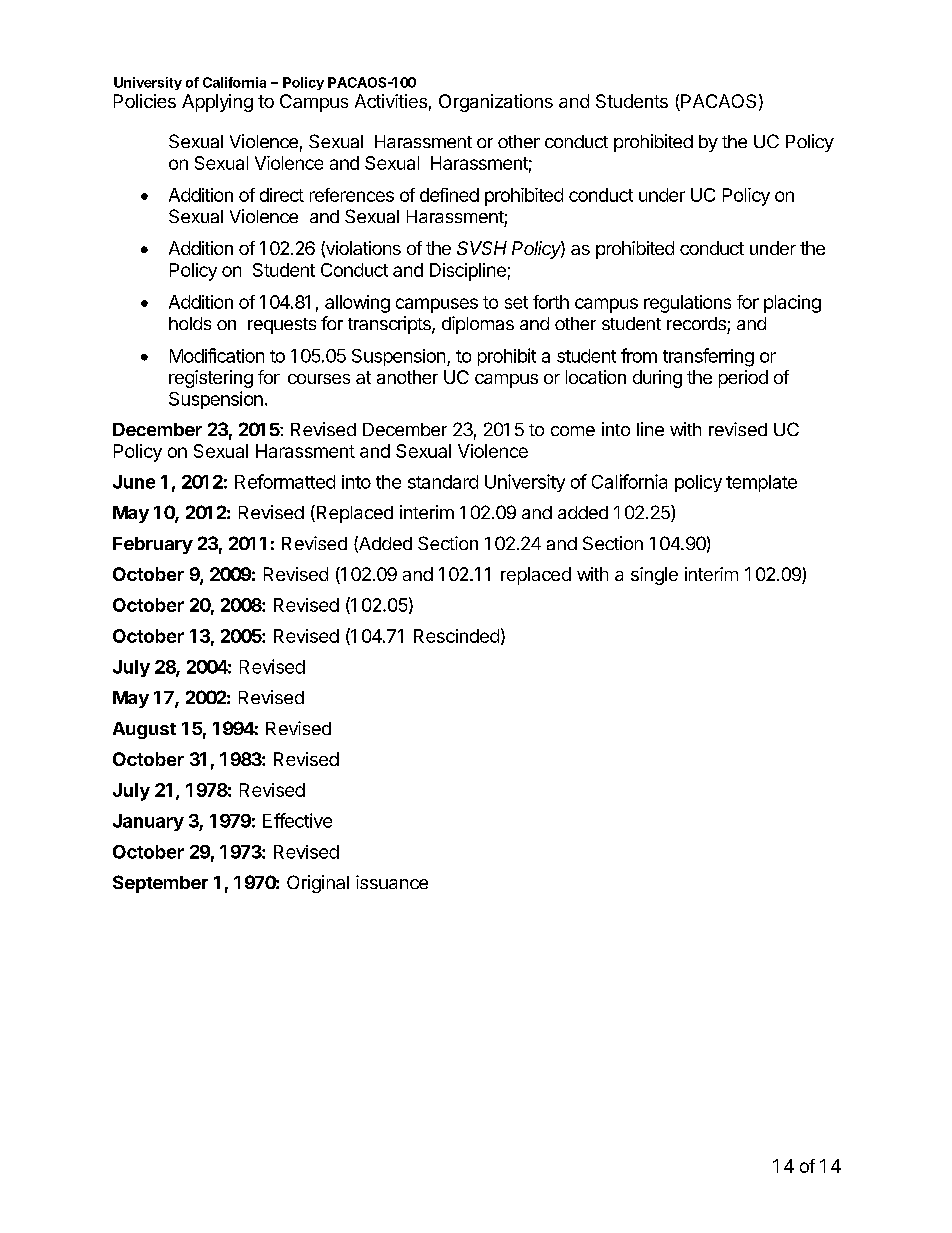 The height and width of the screenshot is (1233, 952). I want to click on Organizations, so click(496, 103).
